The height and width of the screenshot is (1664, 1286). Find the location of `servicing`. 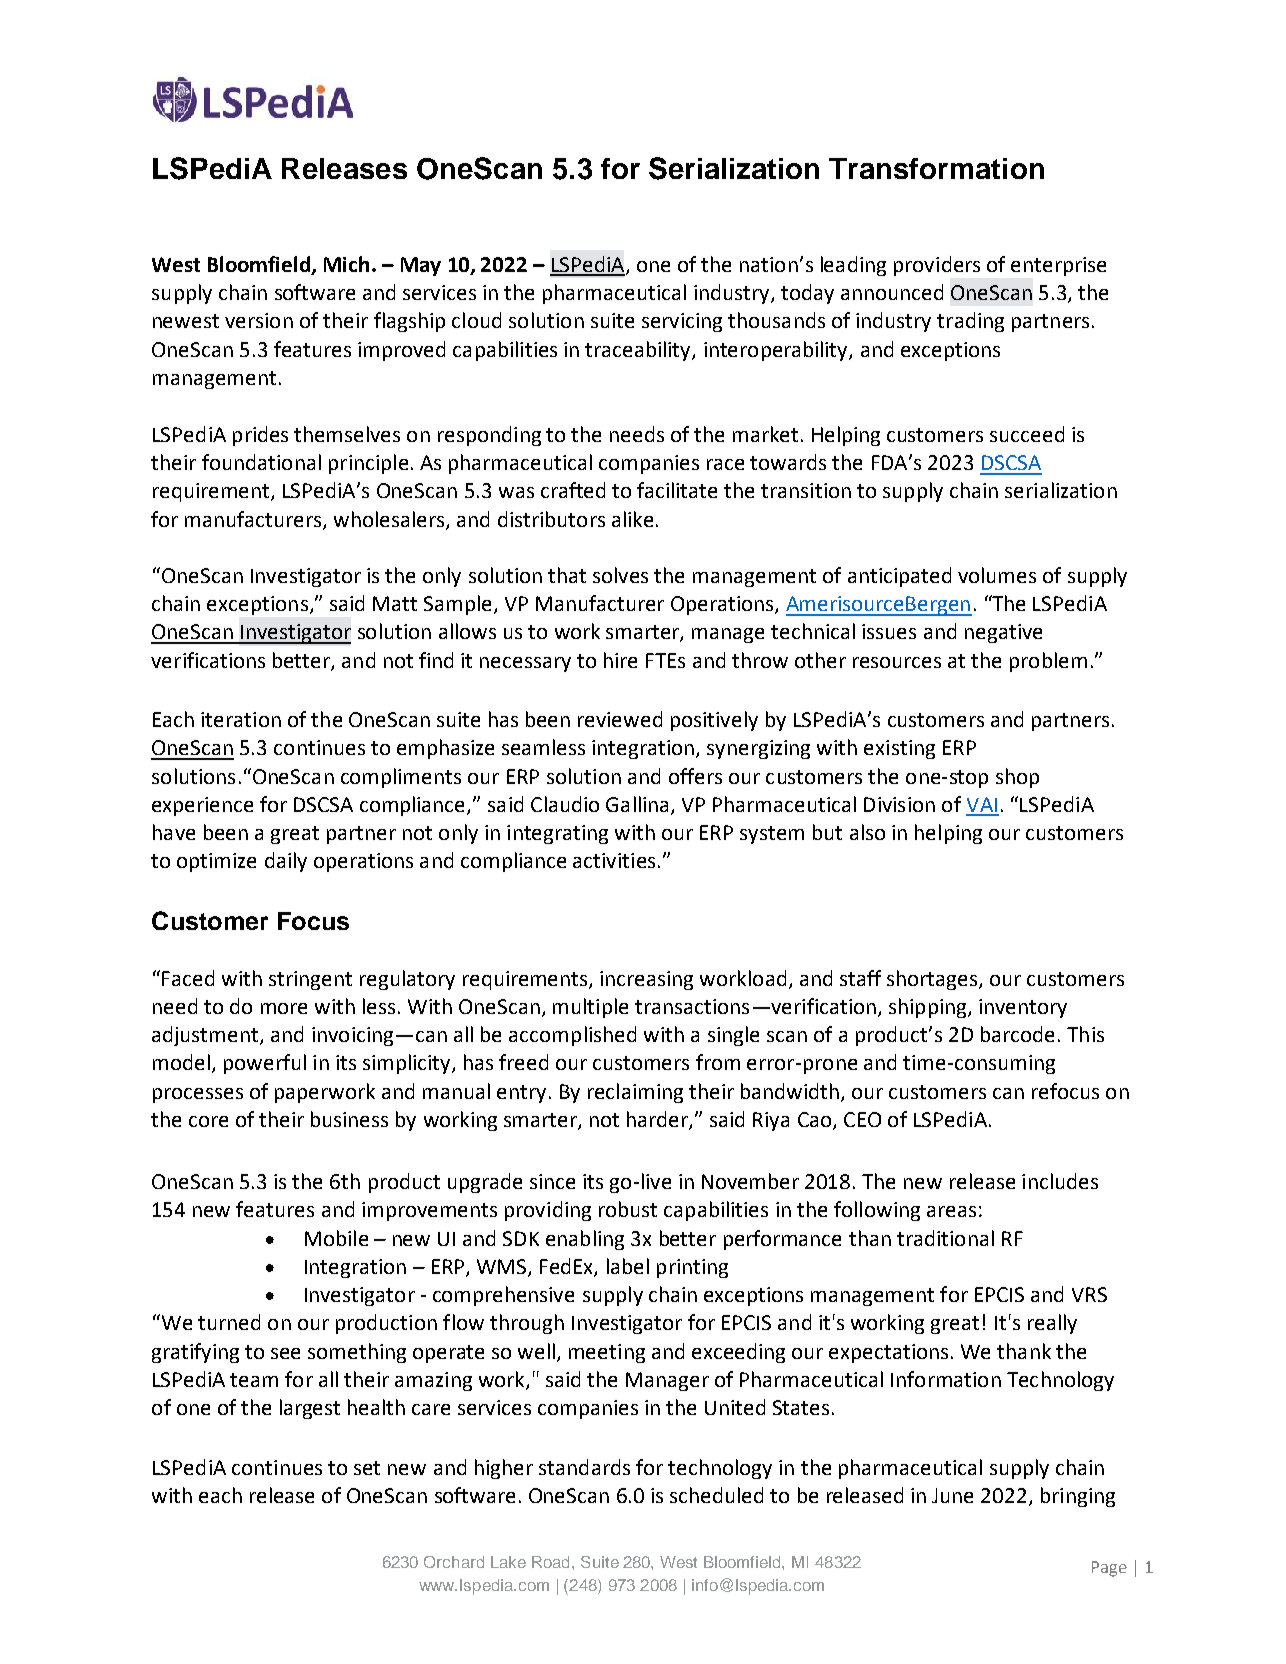

servicing is located at coordinates (682, 322).
